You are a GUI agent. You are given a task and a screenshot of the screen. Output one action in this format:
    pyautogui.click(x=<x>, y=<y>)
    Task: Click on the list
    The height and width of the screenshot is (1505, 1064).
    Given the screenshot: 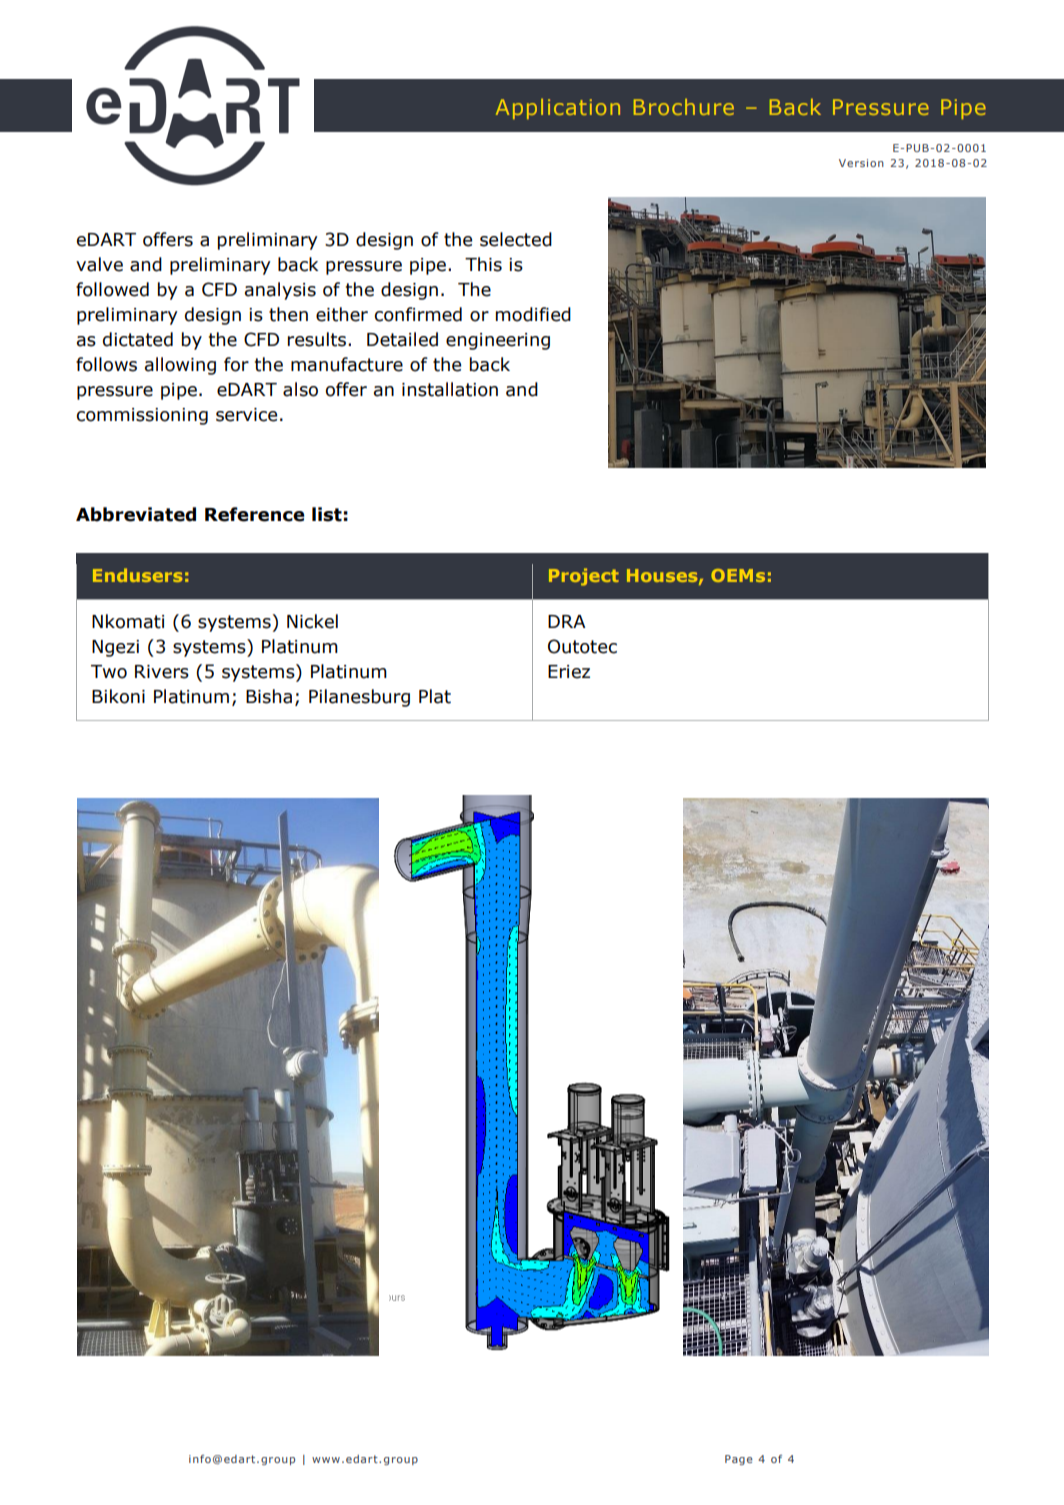 What is the action you would take?
    pyautogui.click(x=327, y=514)
